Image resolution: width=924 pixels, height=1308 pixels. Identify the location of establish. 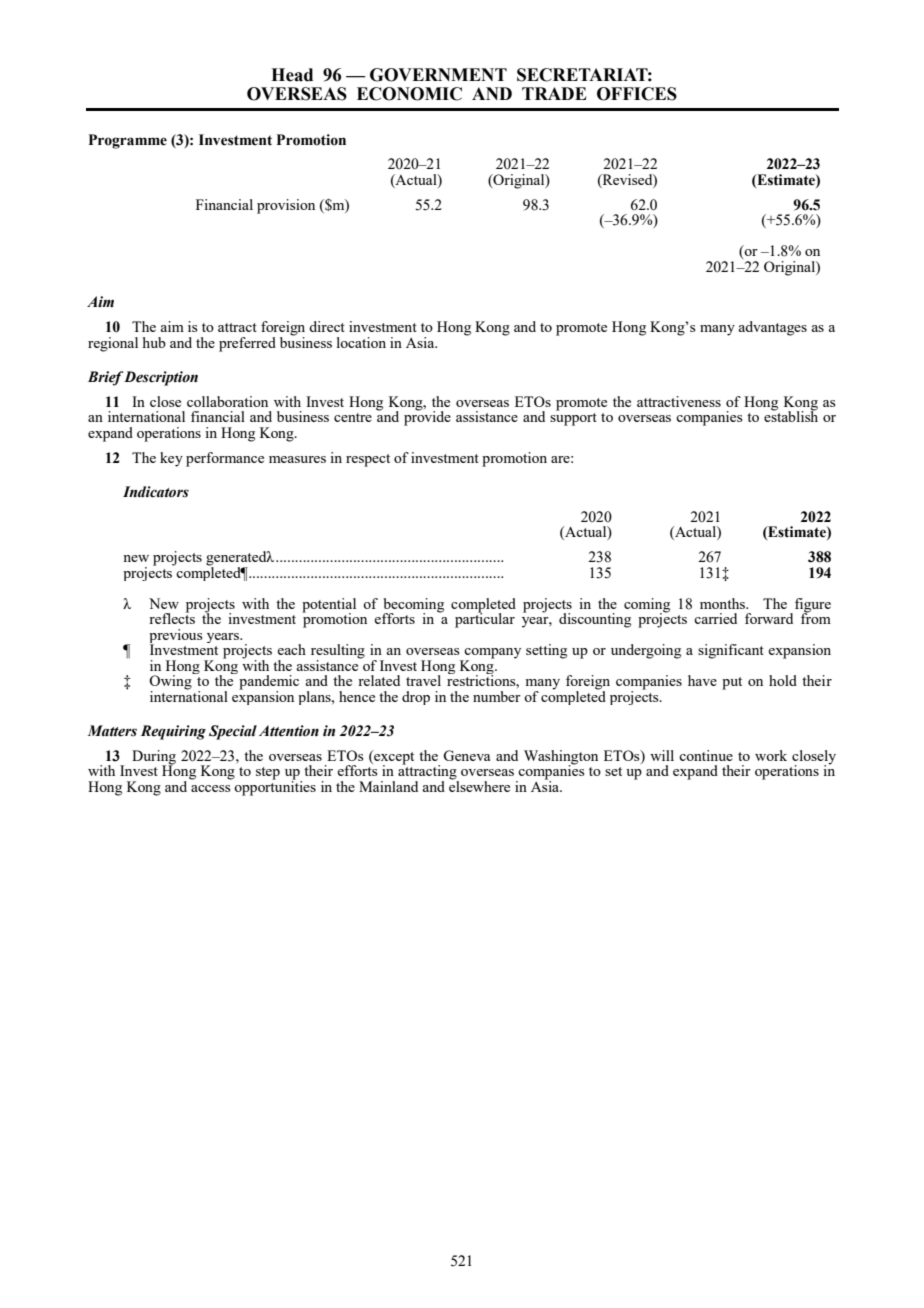
(791, 415).
